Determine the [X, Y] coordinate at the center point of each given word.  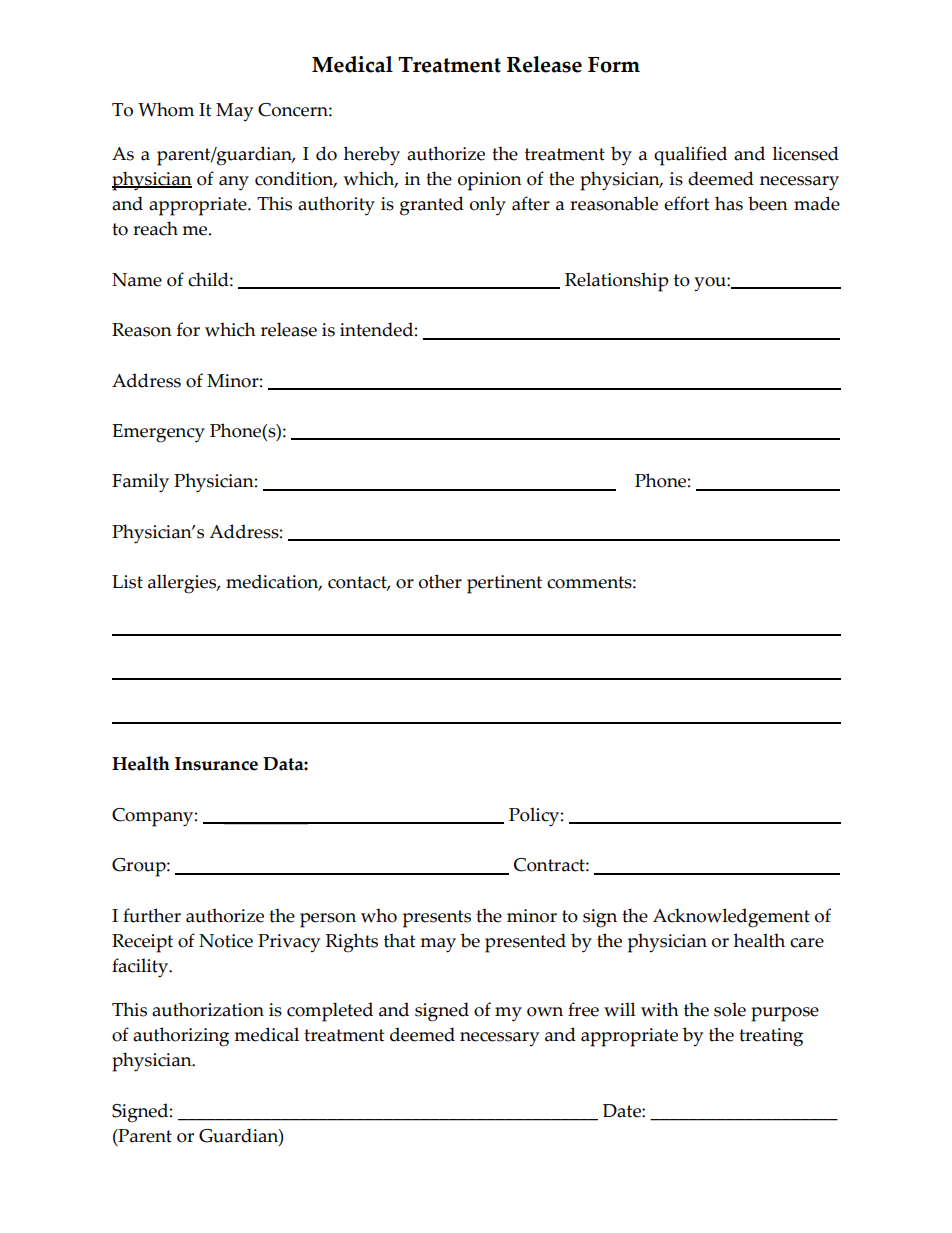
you [711, 284]
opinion [490, 181]
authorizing [181, 1037]
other [440, 581]
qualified [690, 156]
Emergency [158, 433]
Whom [166, 109]
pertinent [504, 584]
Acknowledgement [731, 918]
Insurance [216, 764]
